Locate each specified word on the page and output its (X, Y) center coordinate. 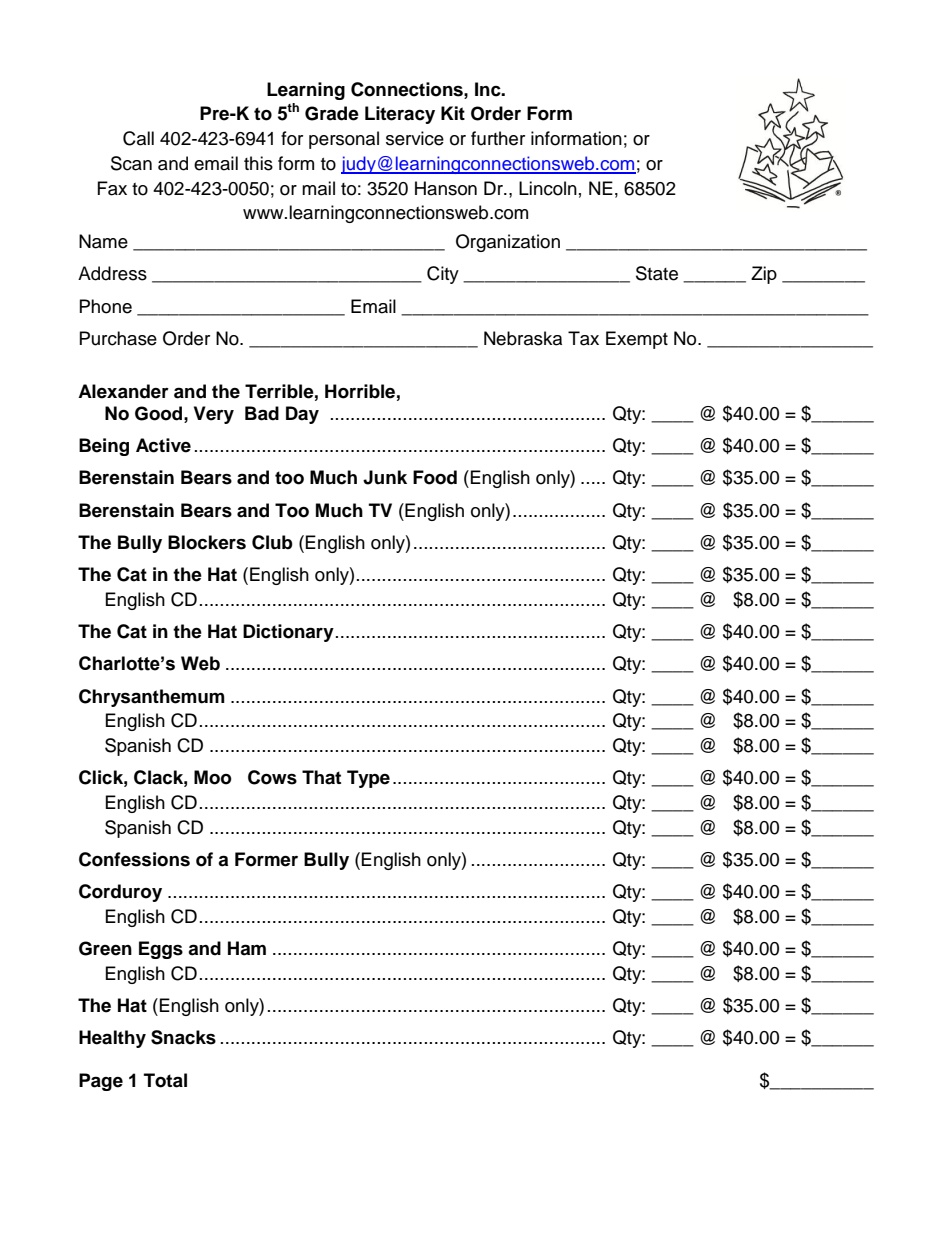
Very (214, 415)
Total (165, 1080)
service (415, 138)
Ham (247, 948)
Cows (272, 777)
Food (435, 477)
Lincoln (548, 188)
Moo (213, 777)
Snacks (183, 1037)
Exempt (637, 340)
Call (138, 138)
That (321, 777)
